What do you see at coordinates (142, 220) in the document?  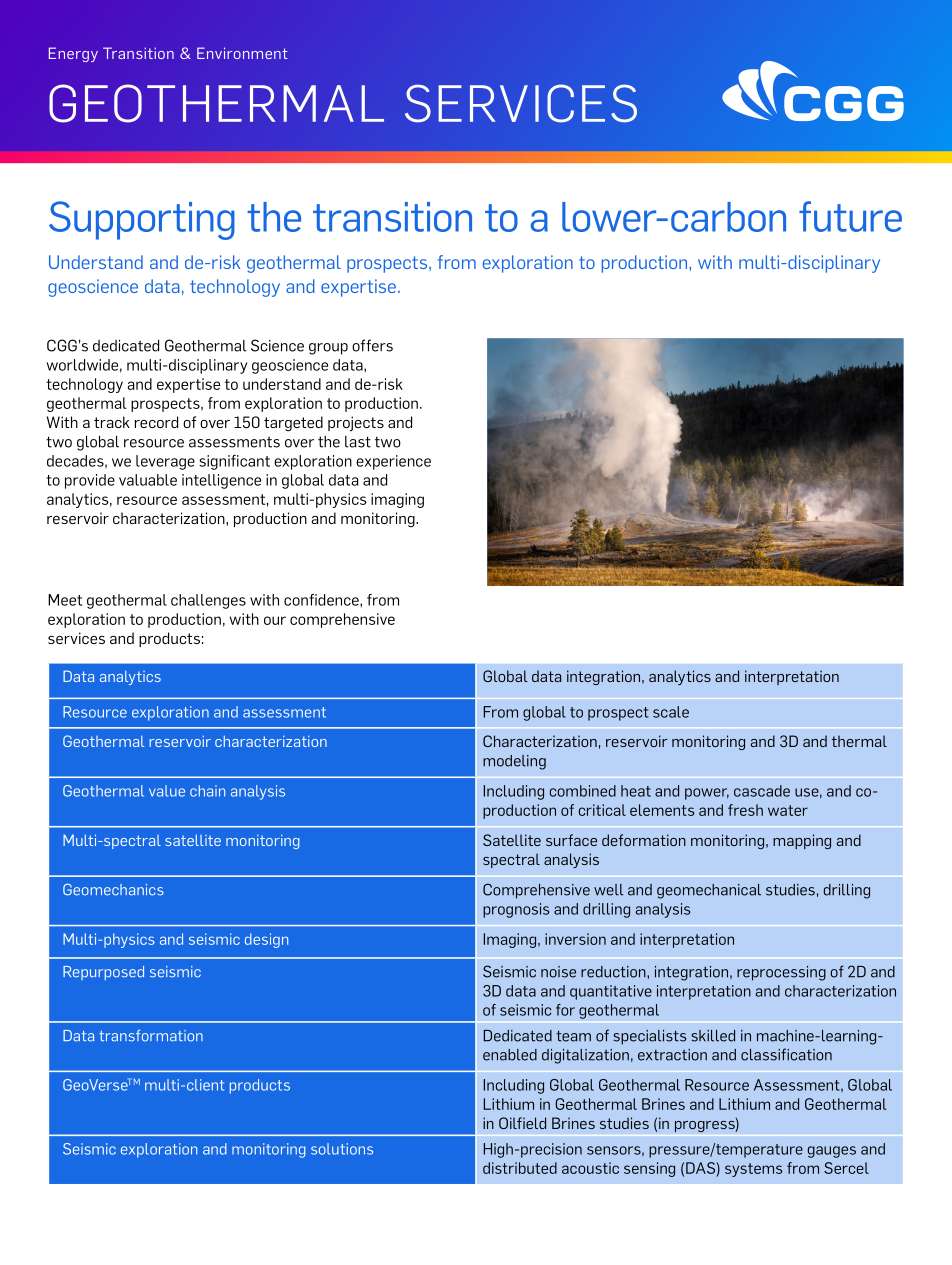 I see `Supporting` at bounding box center [142, 220].
